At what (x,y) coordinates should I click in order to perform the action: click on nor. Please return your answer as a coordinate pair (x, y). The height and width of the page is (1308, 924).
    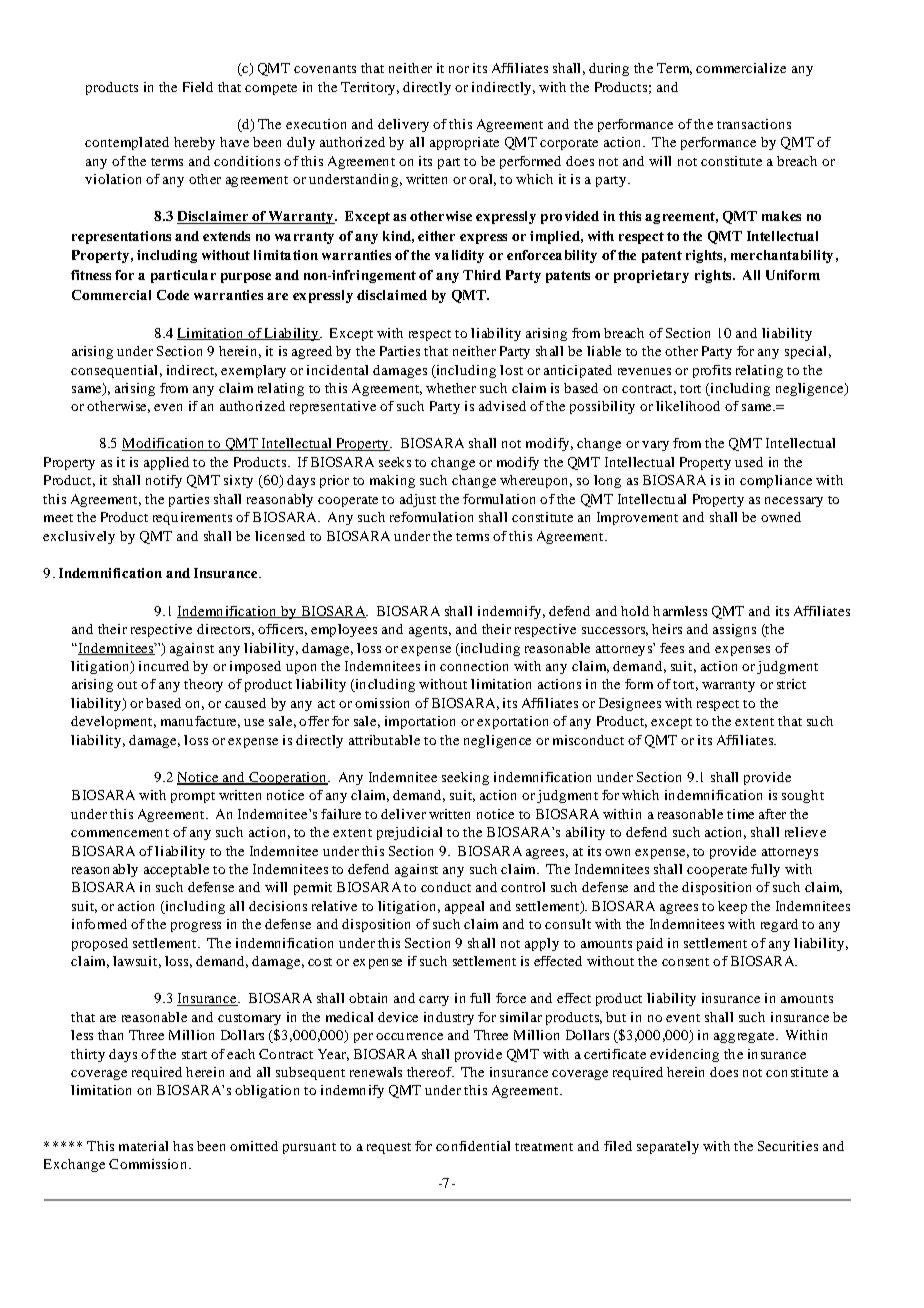
    Looking at the image, I should click on (459, 69).
